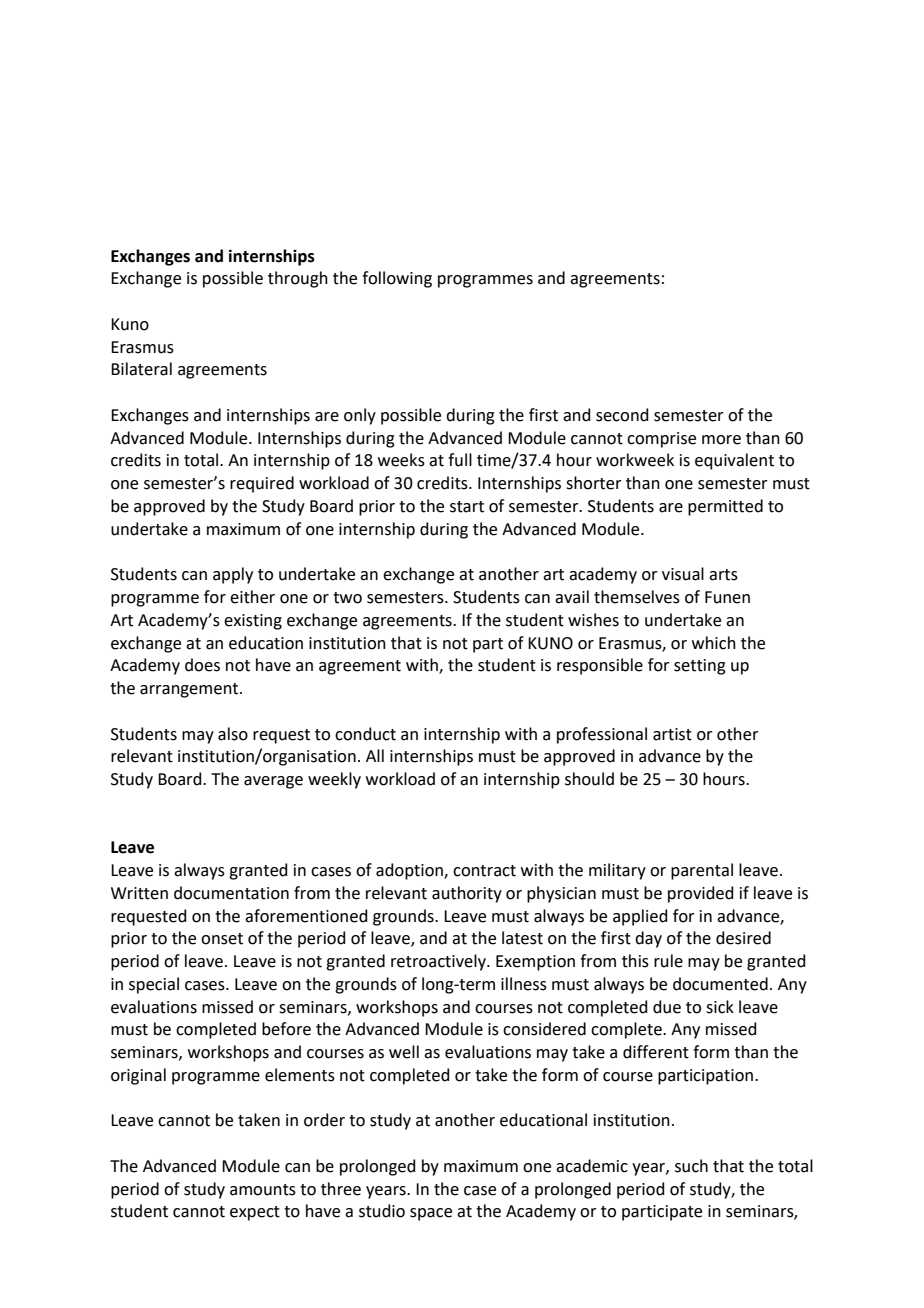  I want to click on amounts, so click(263, 1190).
